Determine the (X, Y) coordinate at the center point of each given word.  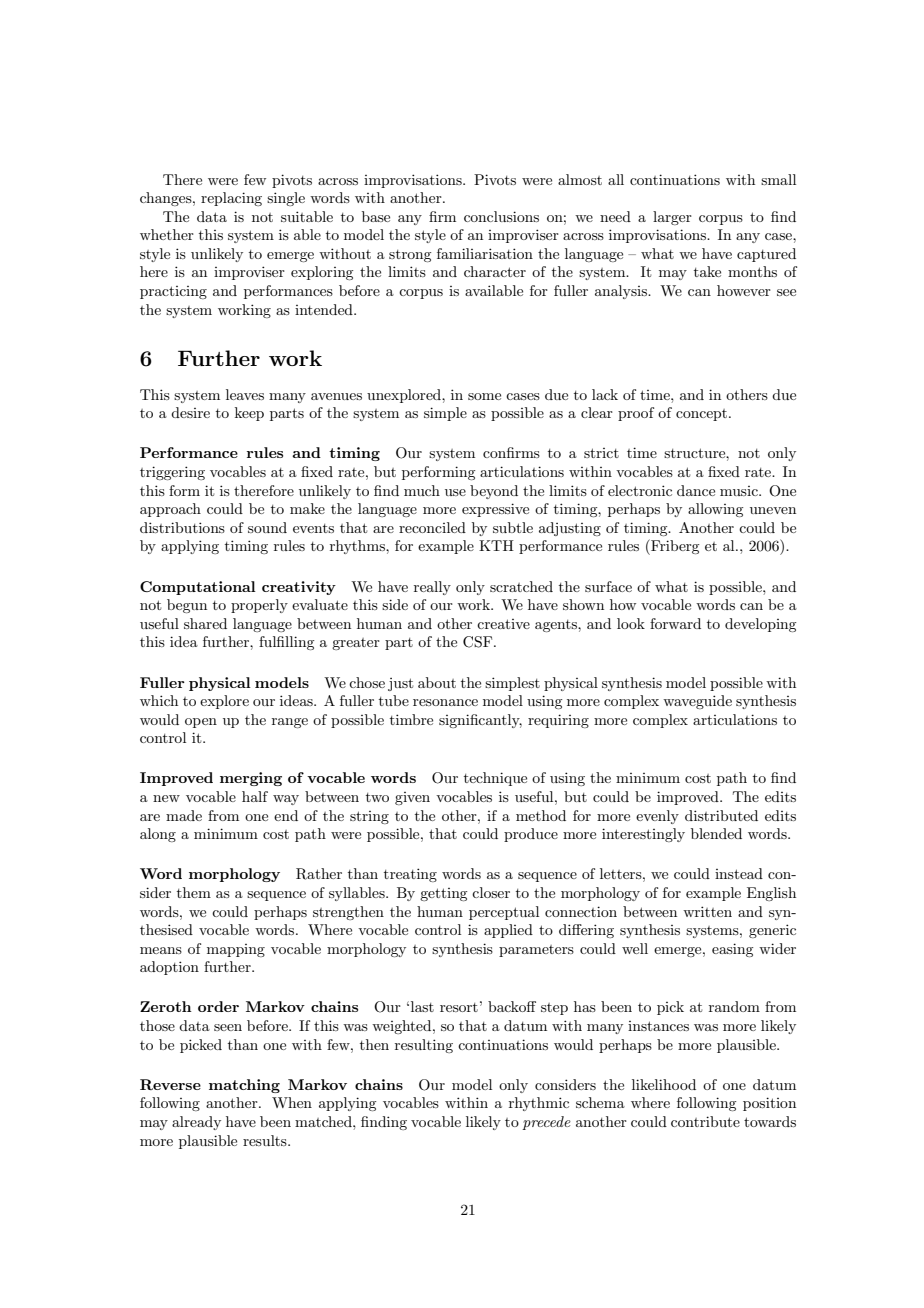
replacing (231, 199)
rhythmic (539, 1104)
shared (205, 623)
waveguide (697, 702)
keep (249, 414)
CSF (479, 642)
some (484, 396)
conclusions (501, 216)
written (707, 911)
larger (672, 218)
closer (491, 892)
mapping (236, 950)
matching (244, 1086)
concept (701, 415)
